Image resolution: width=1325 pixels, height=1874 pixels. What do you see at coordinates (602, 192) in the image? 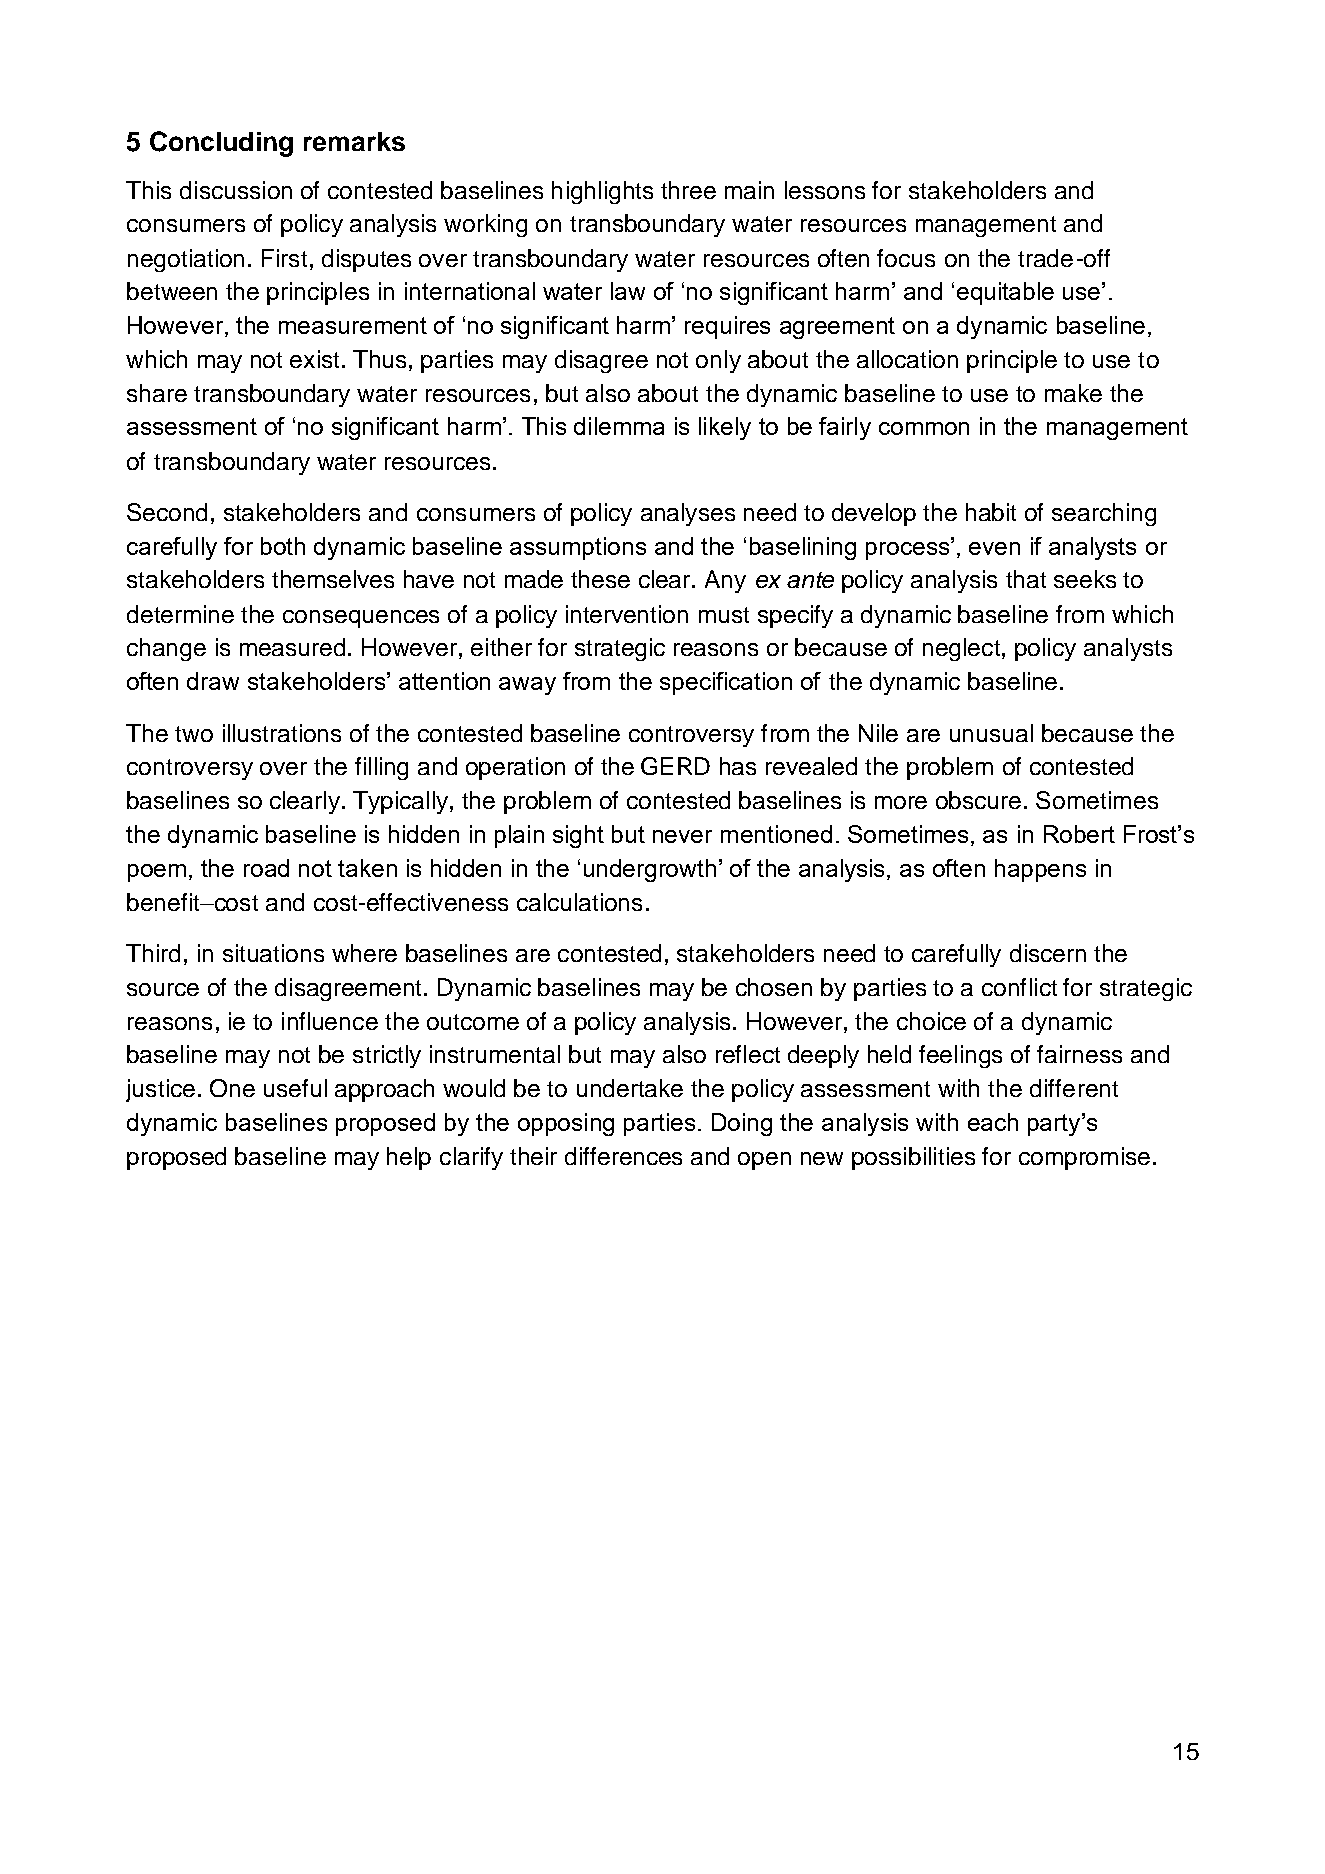
I see `highlights` at bounding box center [602, 192].
